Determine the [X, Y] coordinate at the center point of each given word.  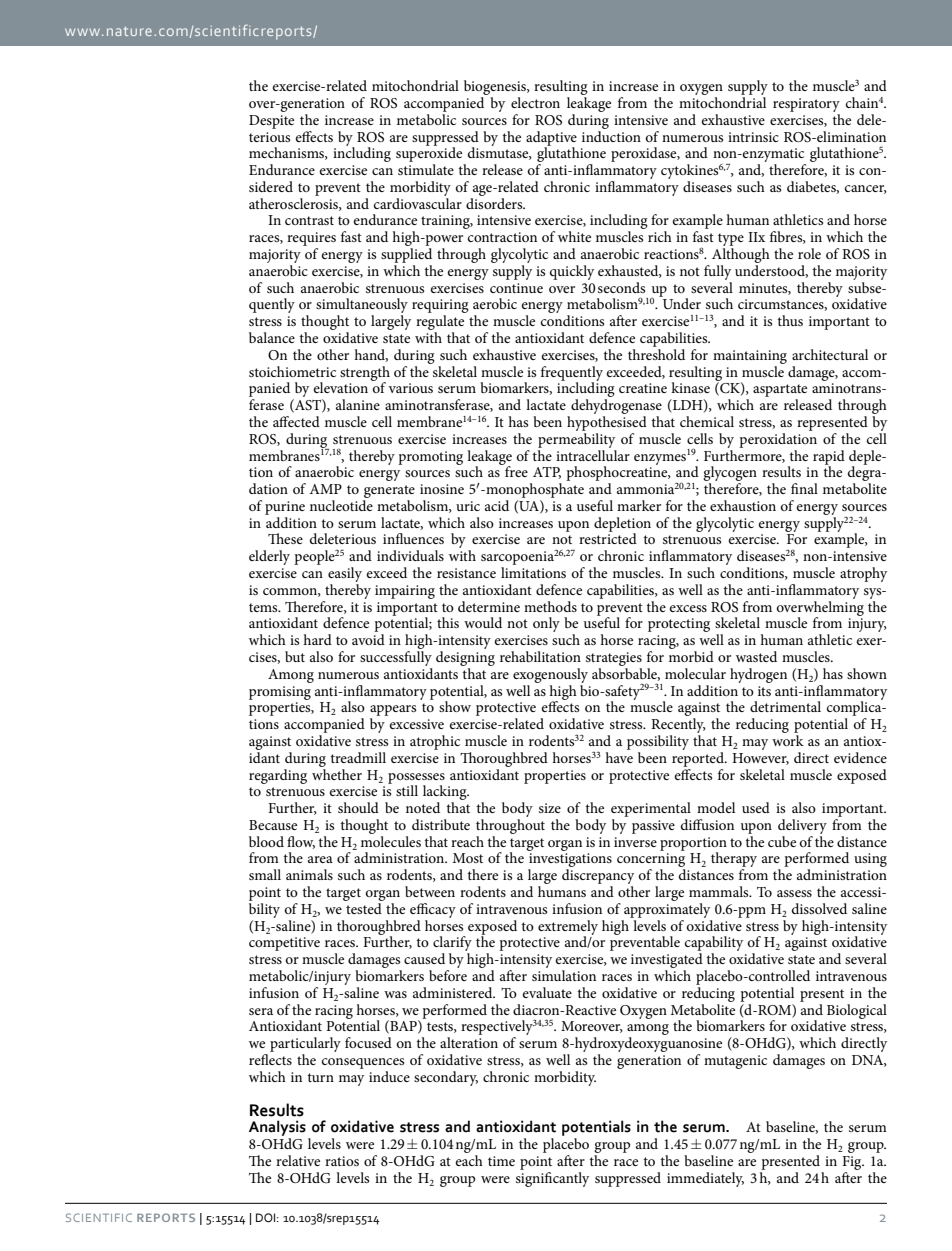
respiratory [806, 105]
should [358, 807]
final [804, 488]
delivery [802, 826]
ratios [342, 1161]
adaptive [551, 139]
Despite [271, 122]
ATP [547, 473]
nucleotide [341, 505]
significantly [552, 1178]
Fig [853, 1163]
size [550, 808]
